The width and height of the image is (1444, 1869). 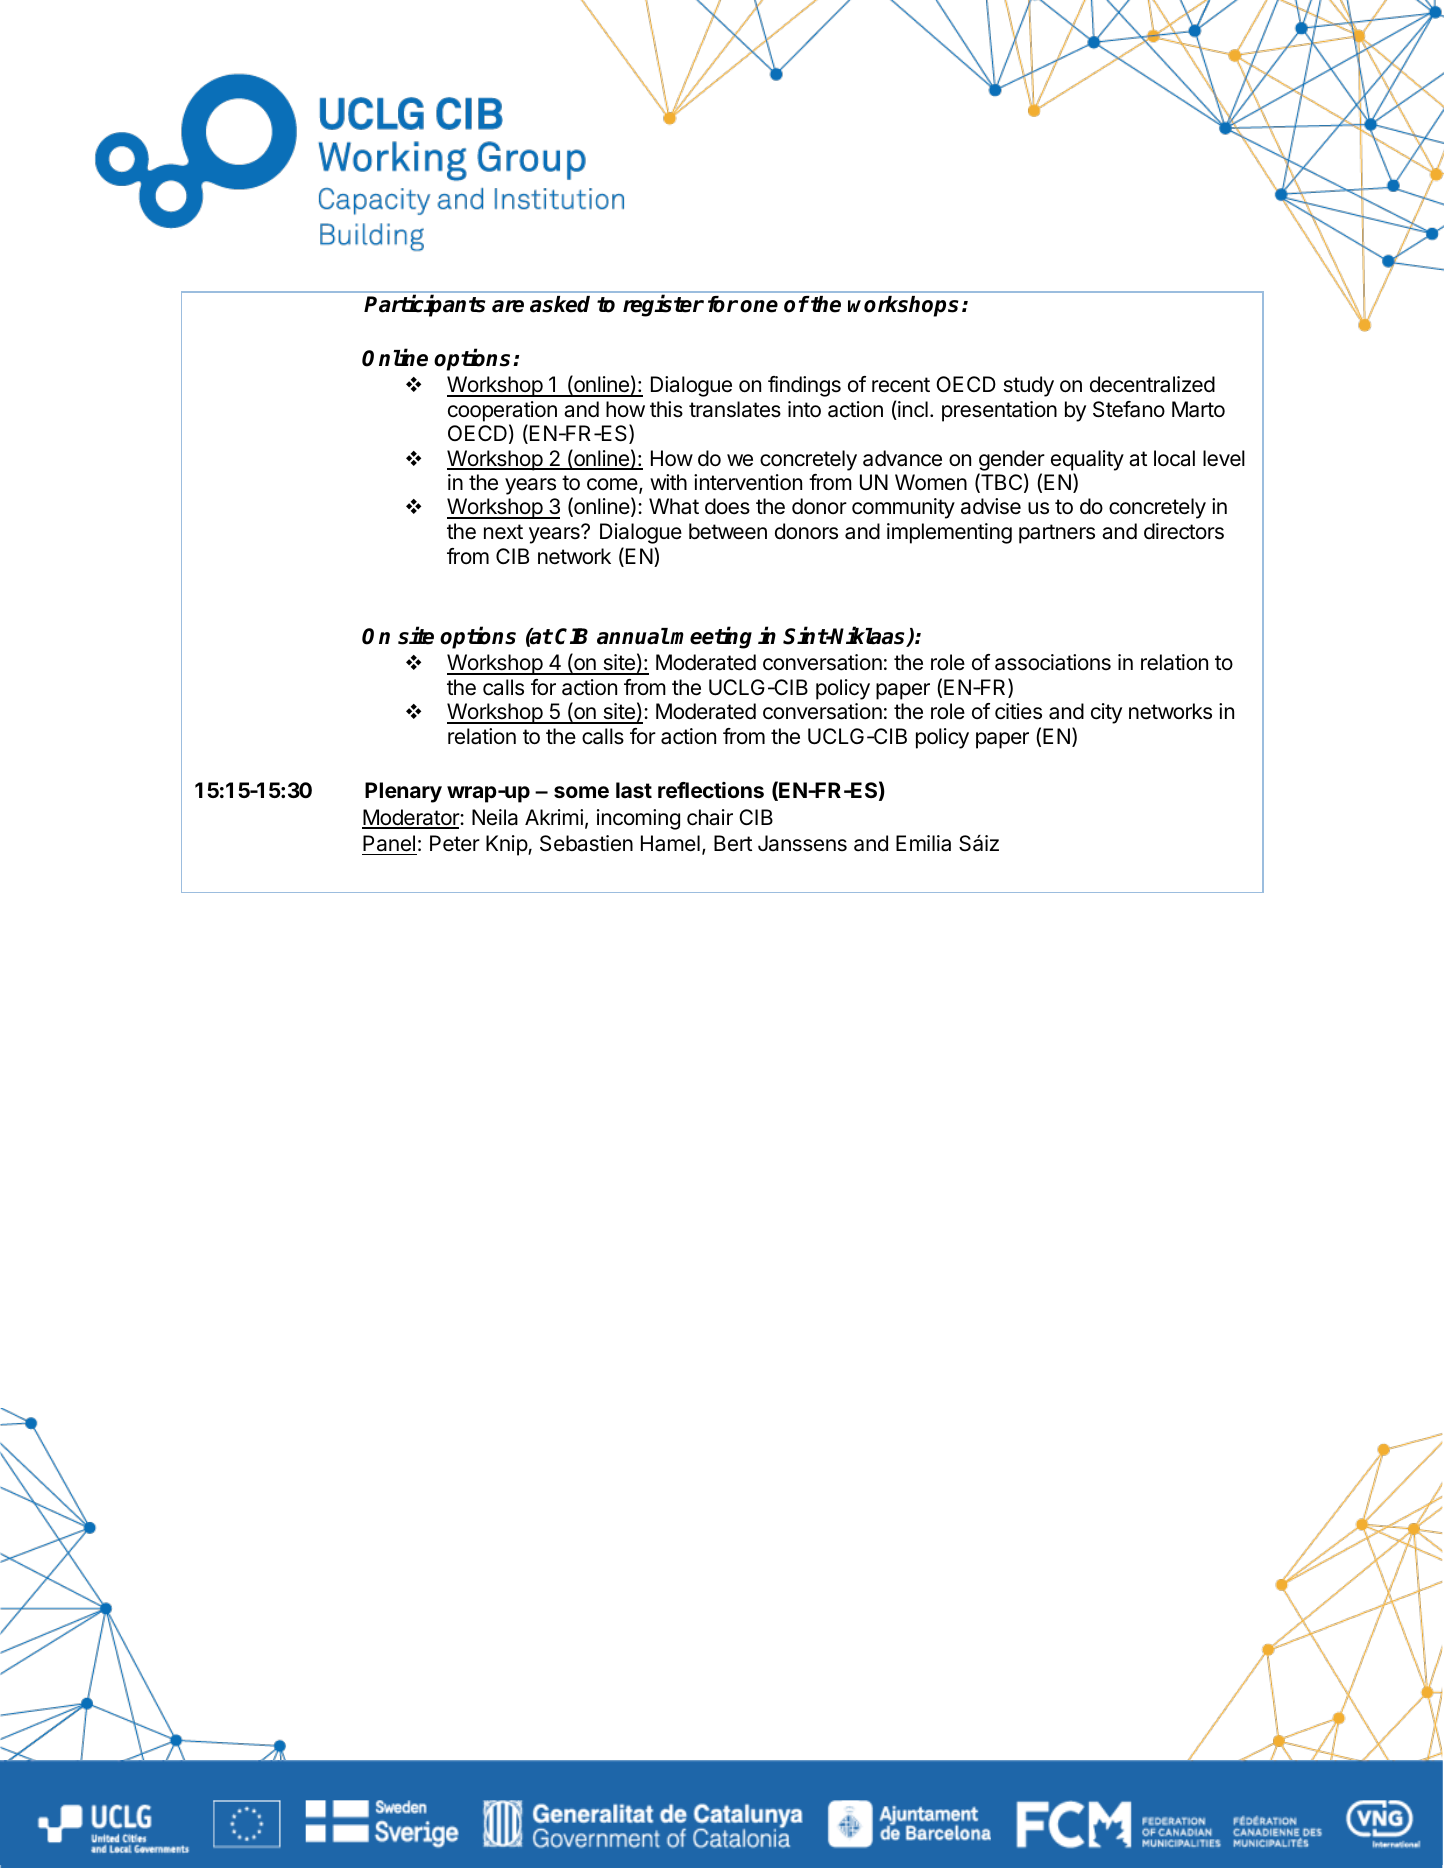 I want to click on Neila, so click(x=495, y=817).
